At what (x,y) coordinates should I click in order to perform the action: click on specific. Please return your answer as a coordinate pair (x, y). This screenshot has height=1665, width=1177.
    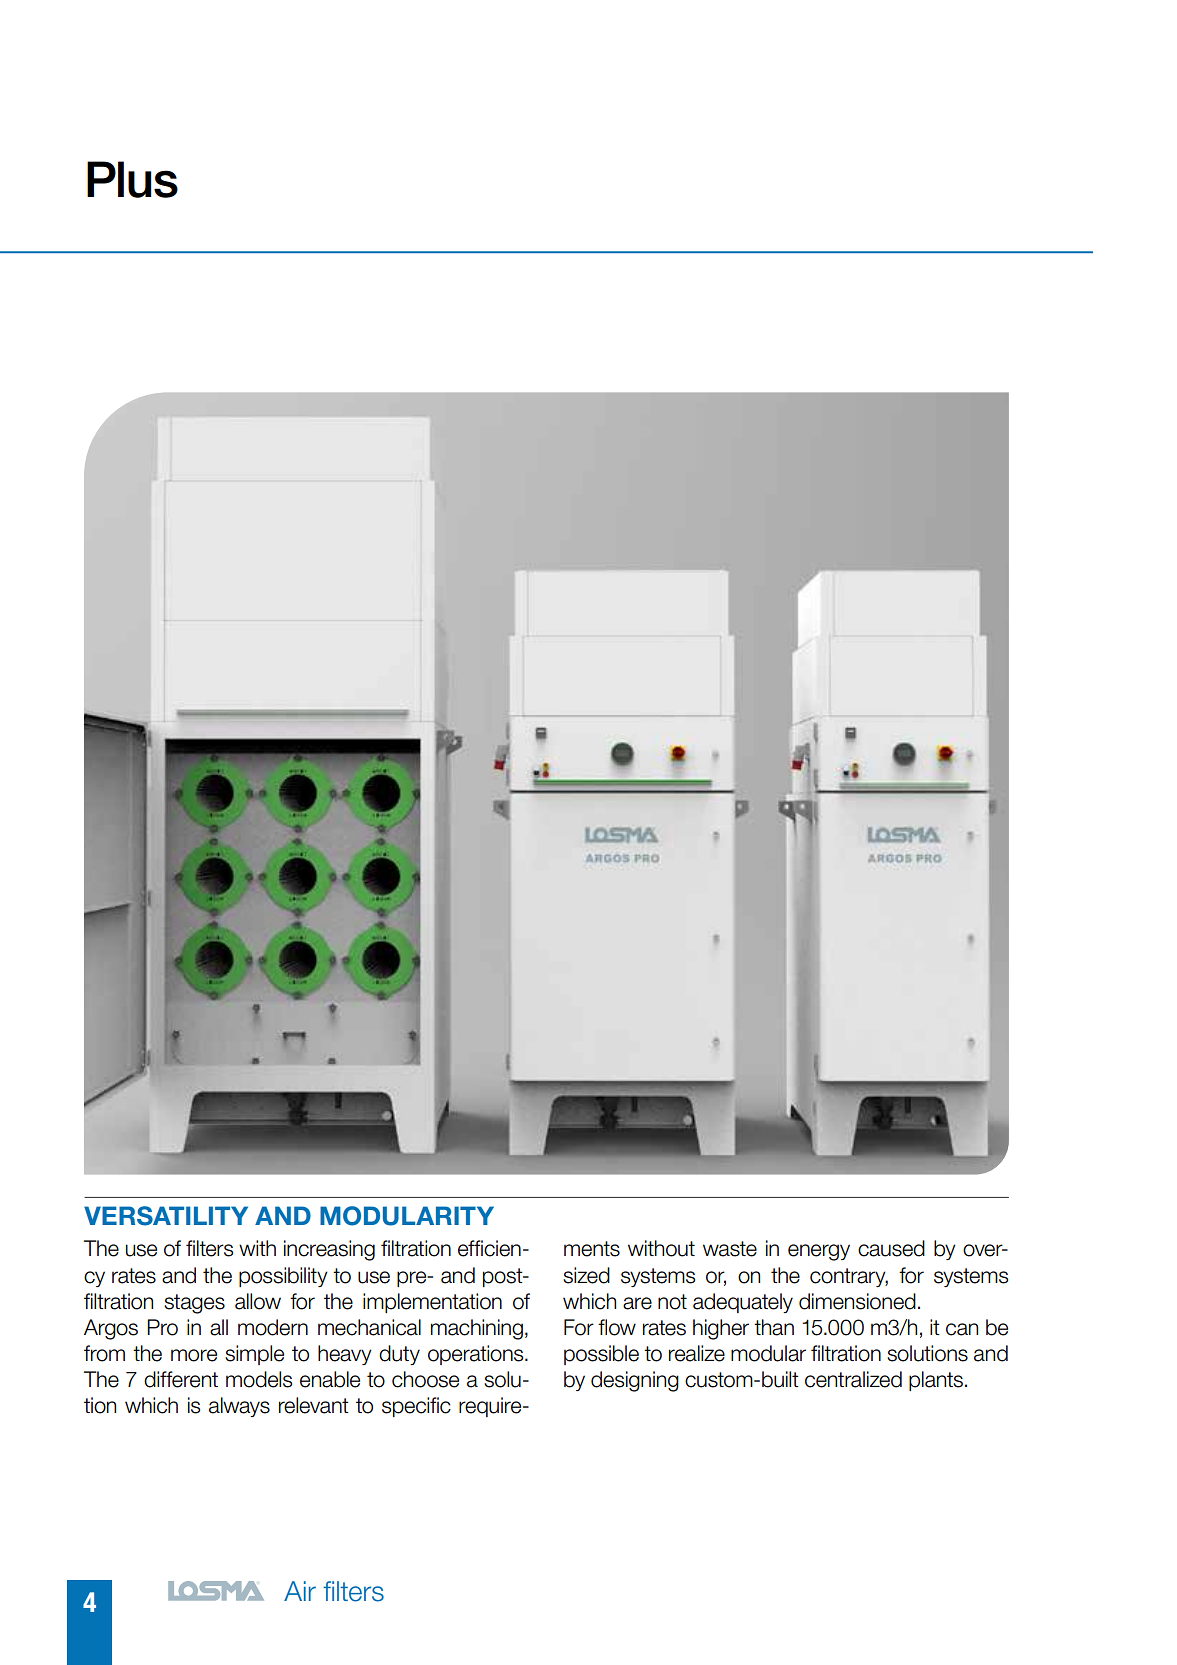
    Looking at the image, I should click on (416, 1407).
